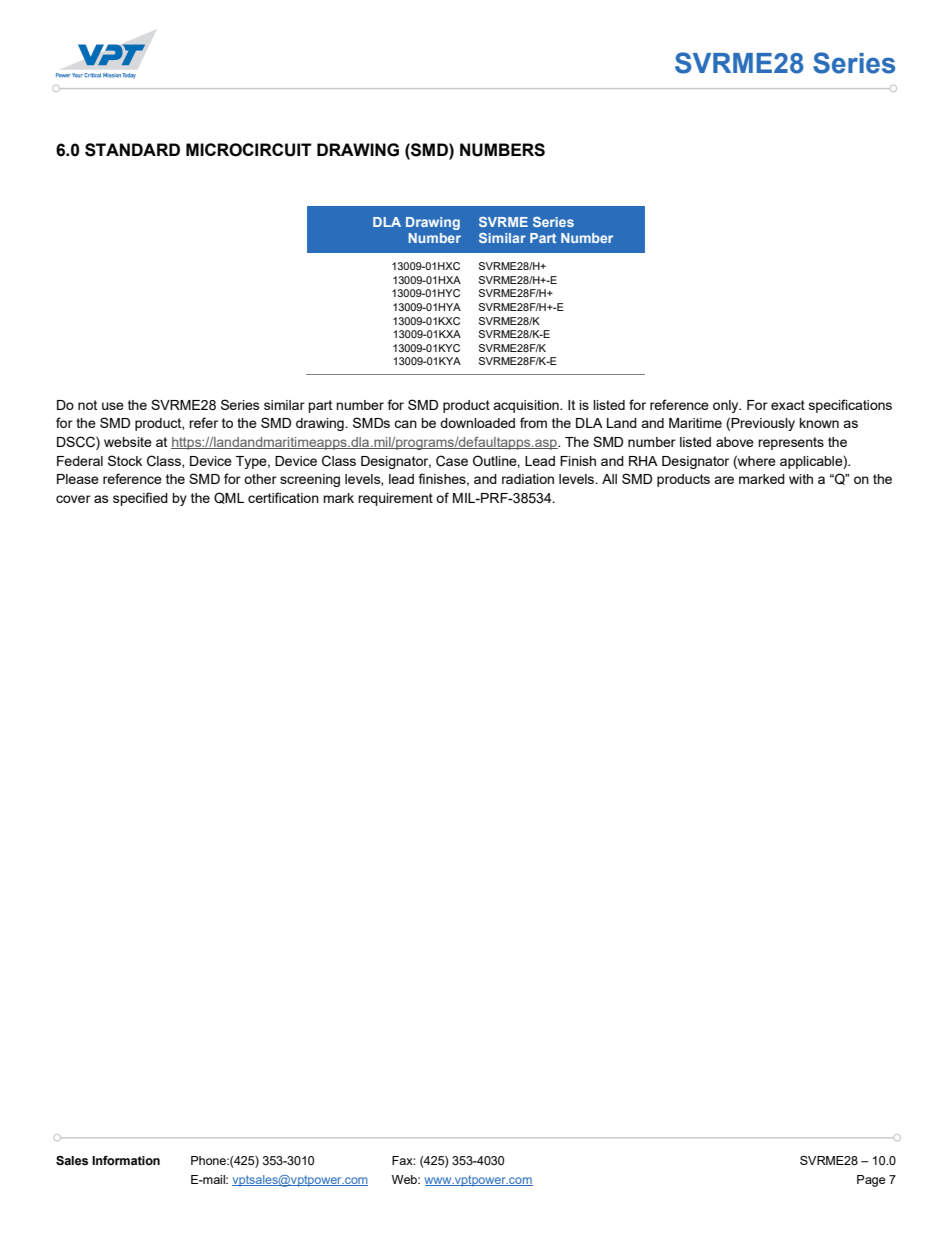 This document has height=1233, width=952. I want to click on requirement, so click(395, 499).
